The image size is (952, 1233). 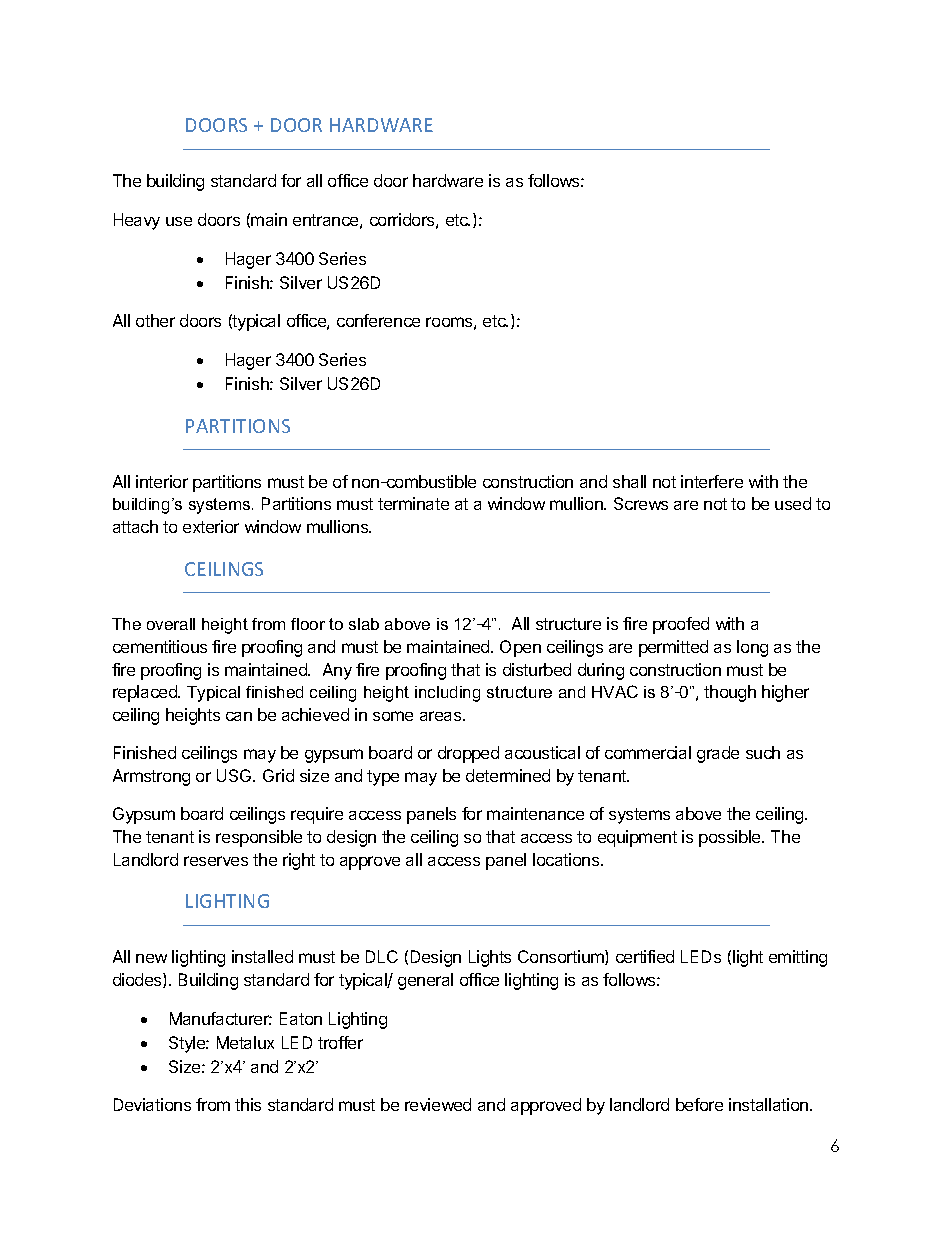 I want to click on reserves, so click(x=216, y=861).
